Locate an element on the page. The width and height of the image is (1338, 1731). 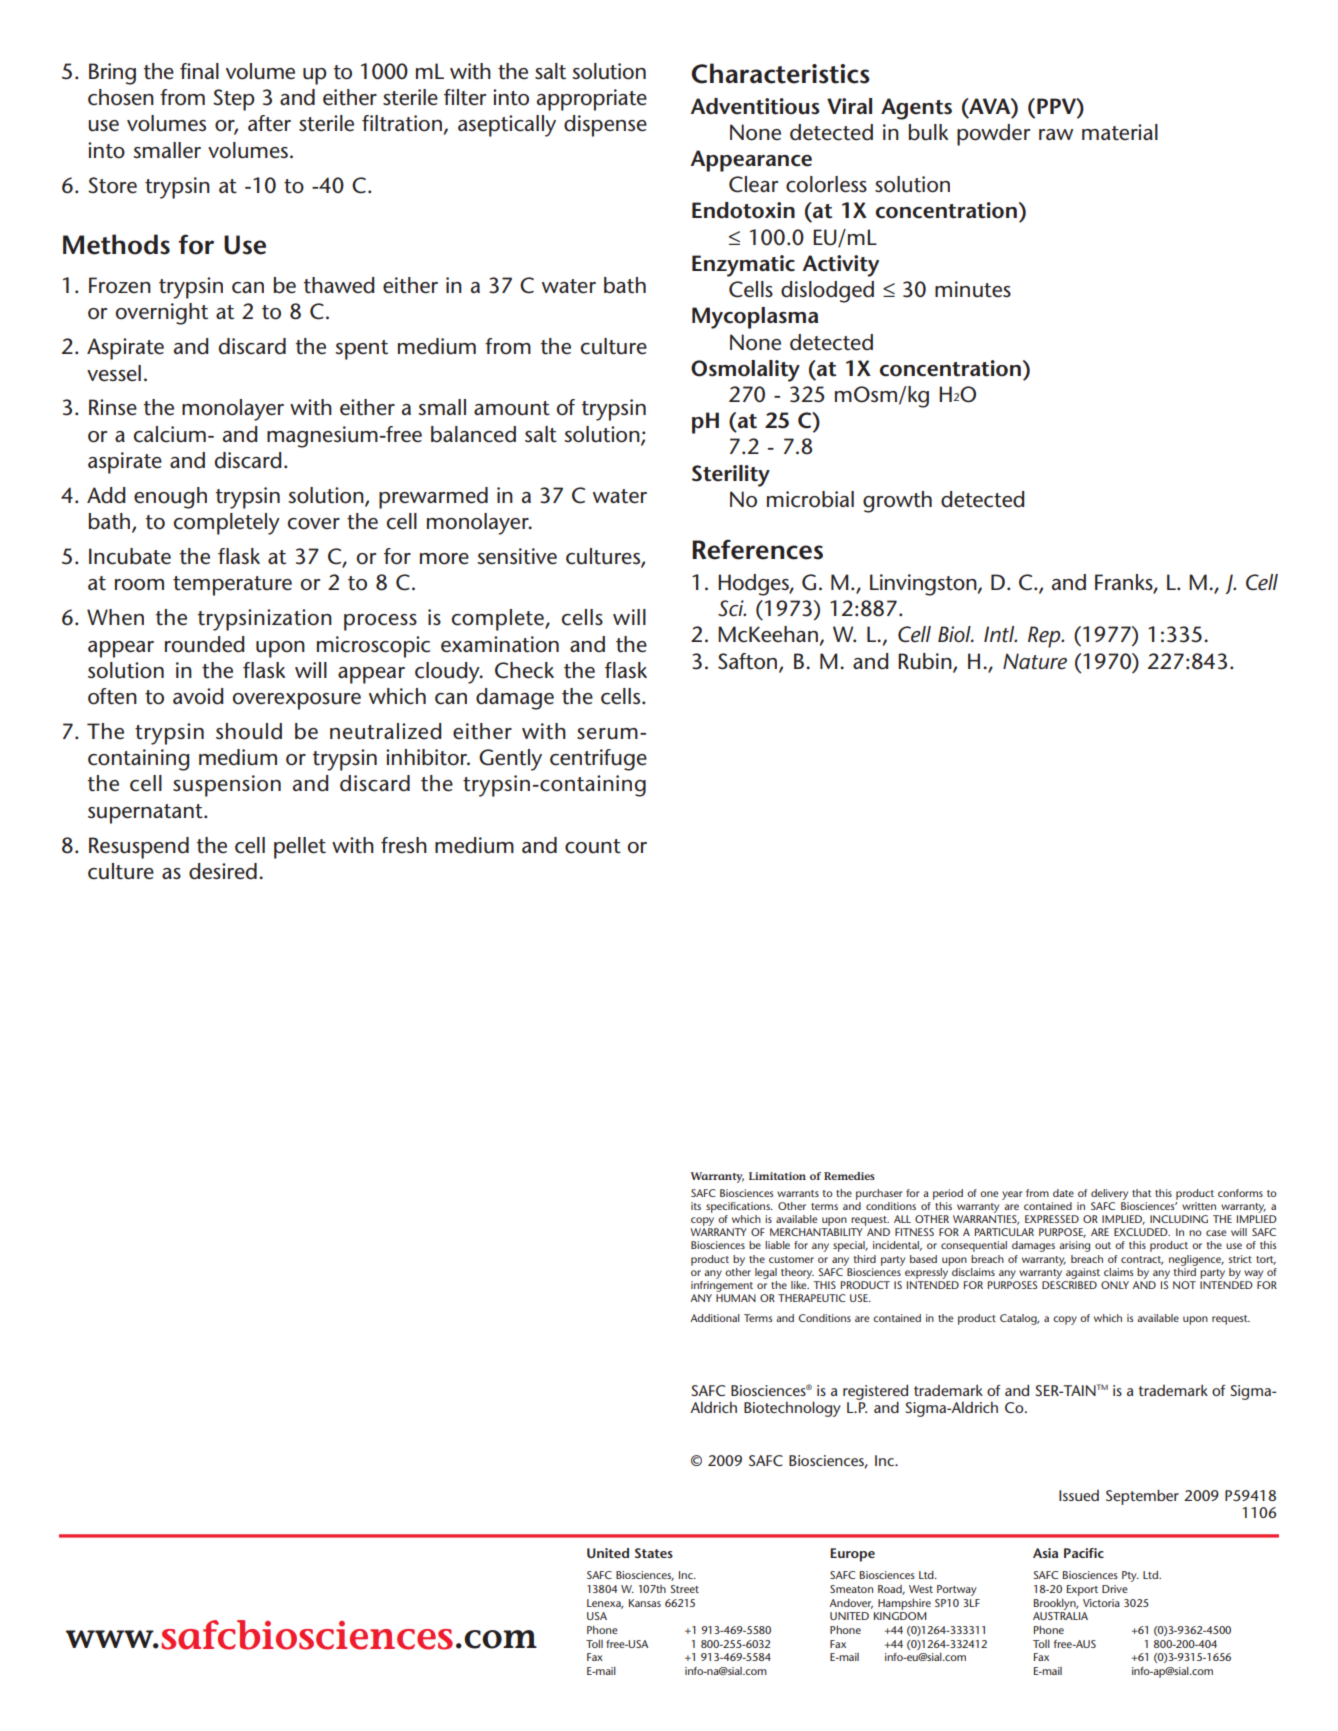
pellet is located at coordinates (300, 848).
